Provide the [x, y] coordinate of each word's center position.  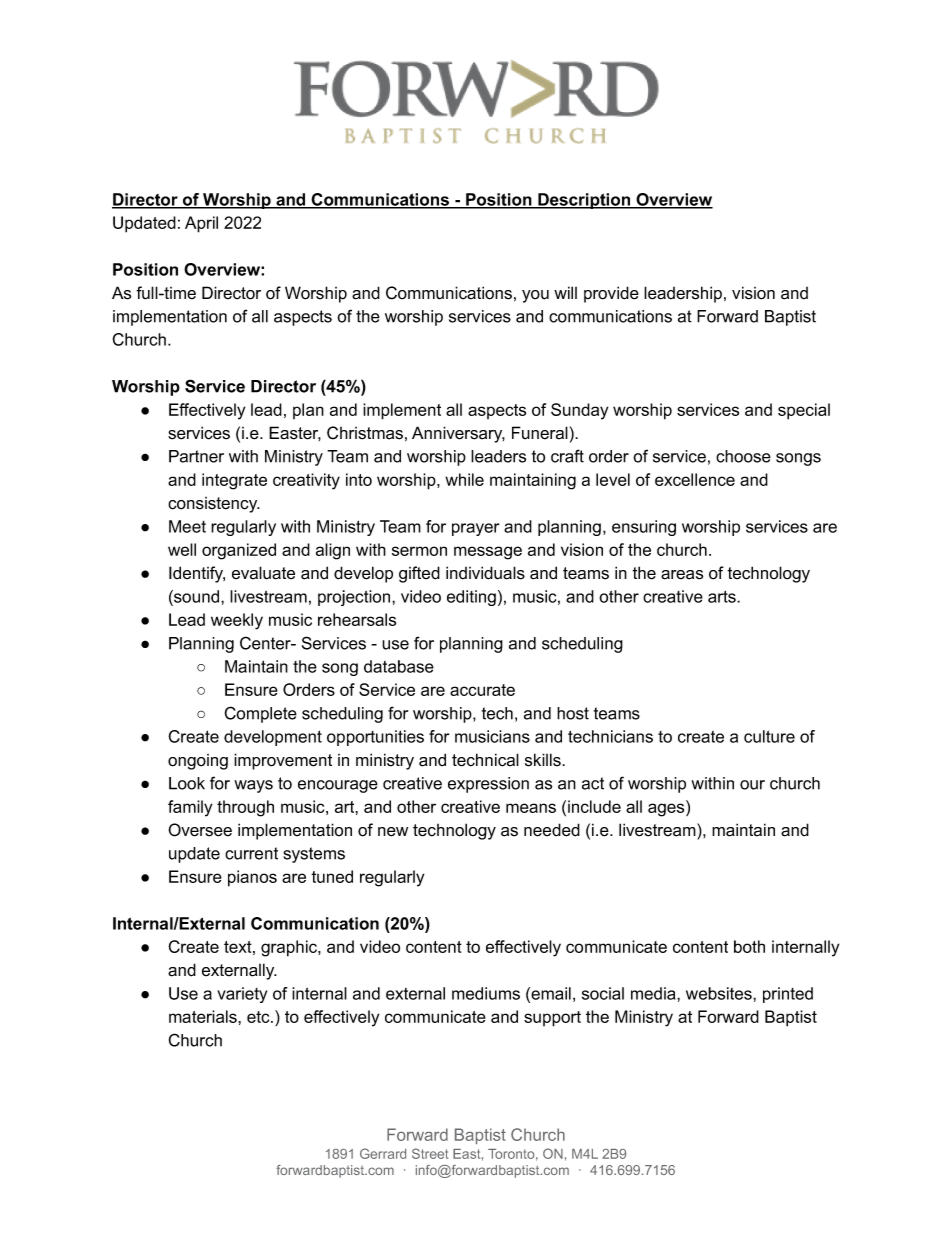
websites [720, 993]
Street [430, 1153]
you [535, 296]
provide [611, 294]
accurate [482, 690]
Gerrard [383, 1153]
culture [769, 736]
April [201, 224]
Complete [261, 714]
